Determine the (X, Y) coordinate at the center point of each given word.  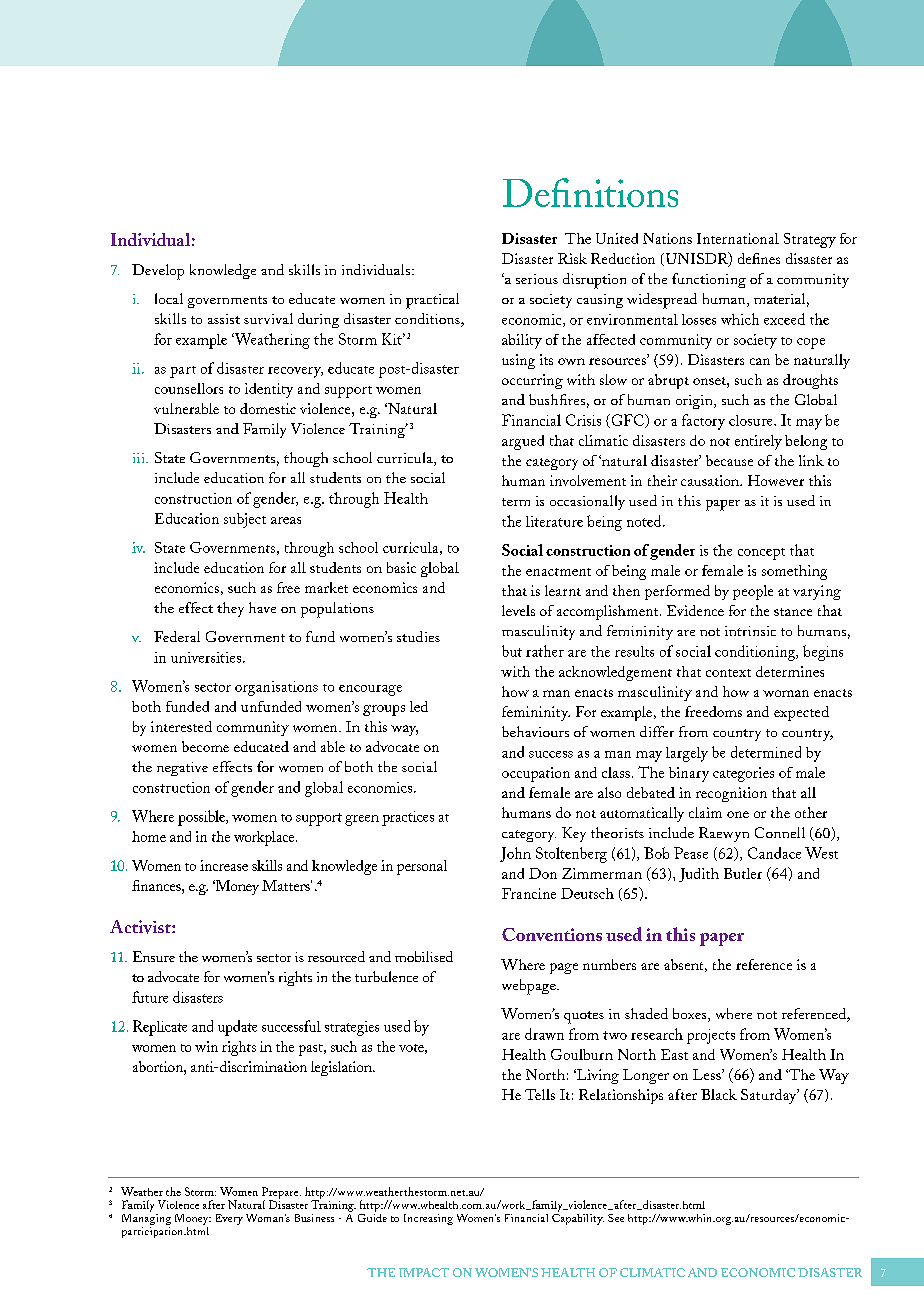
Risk (572, 258)
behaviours (535, 731)
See (616, 1218)
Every (229, 1219)
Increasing (428, 1219)
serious (537, 279)
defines (759, 258)
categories (743, 774)
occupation (536, 774)
